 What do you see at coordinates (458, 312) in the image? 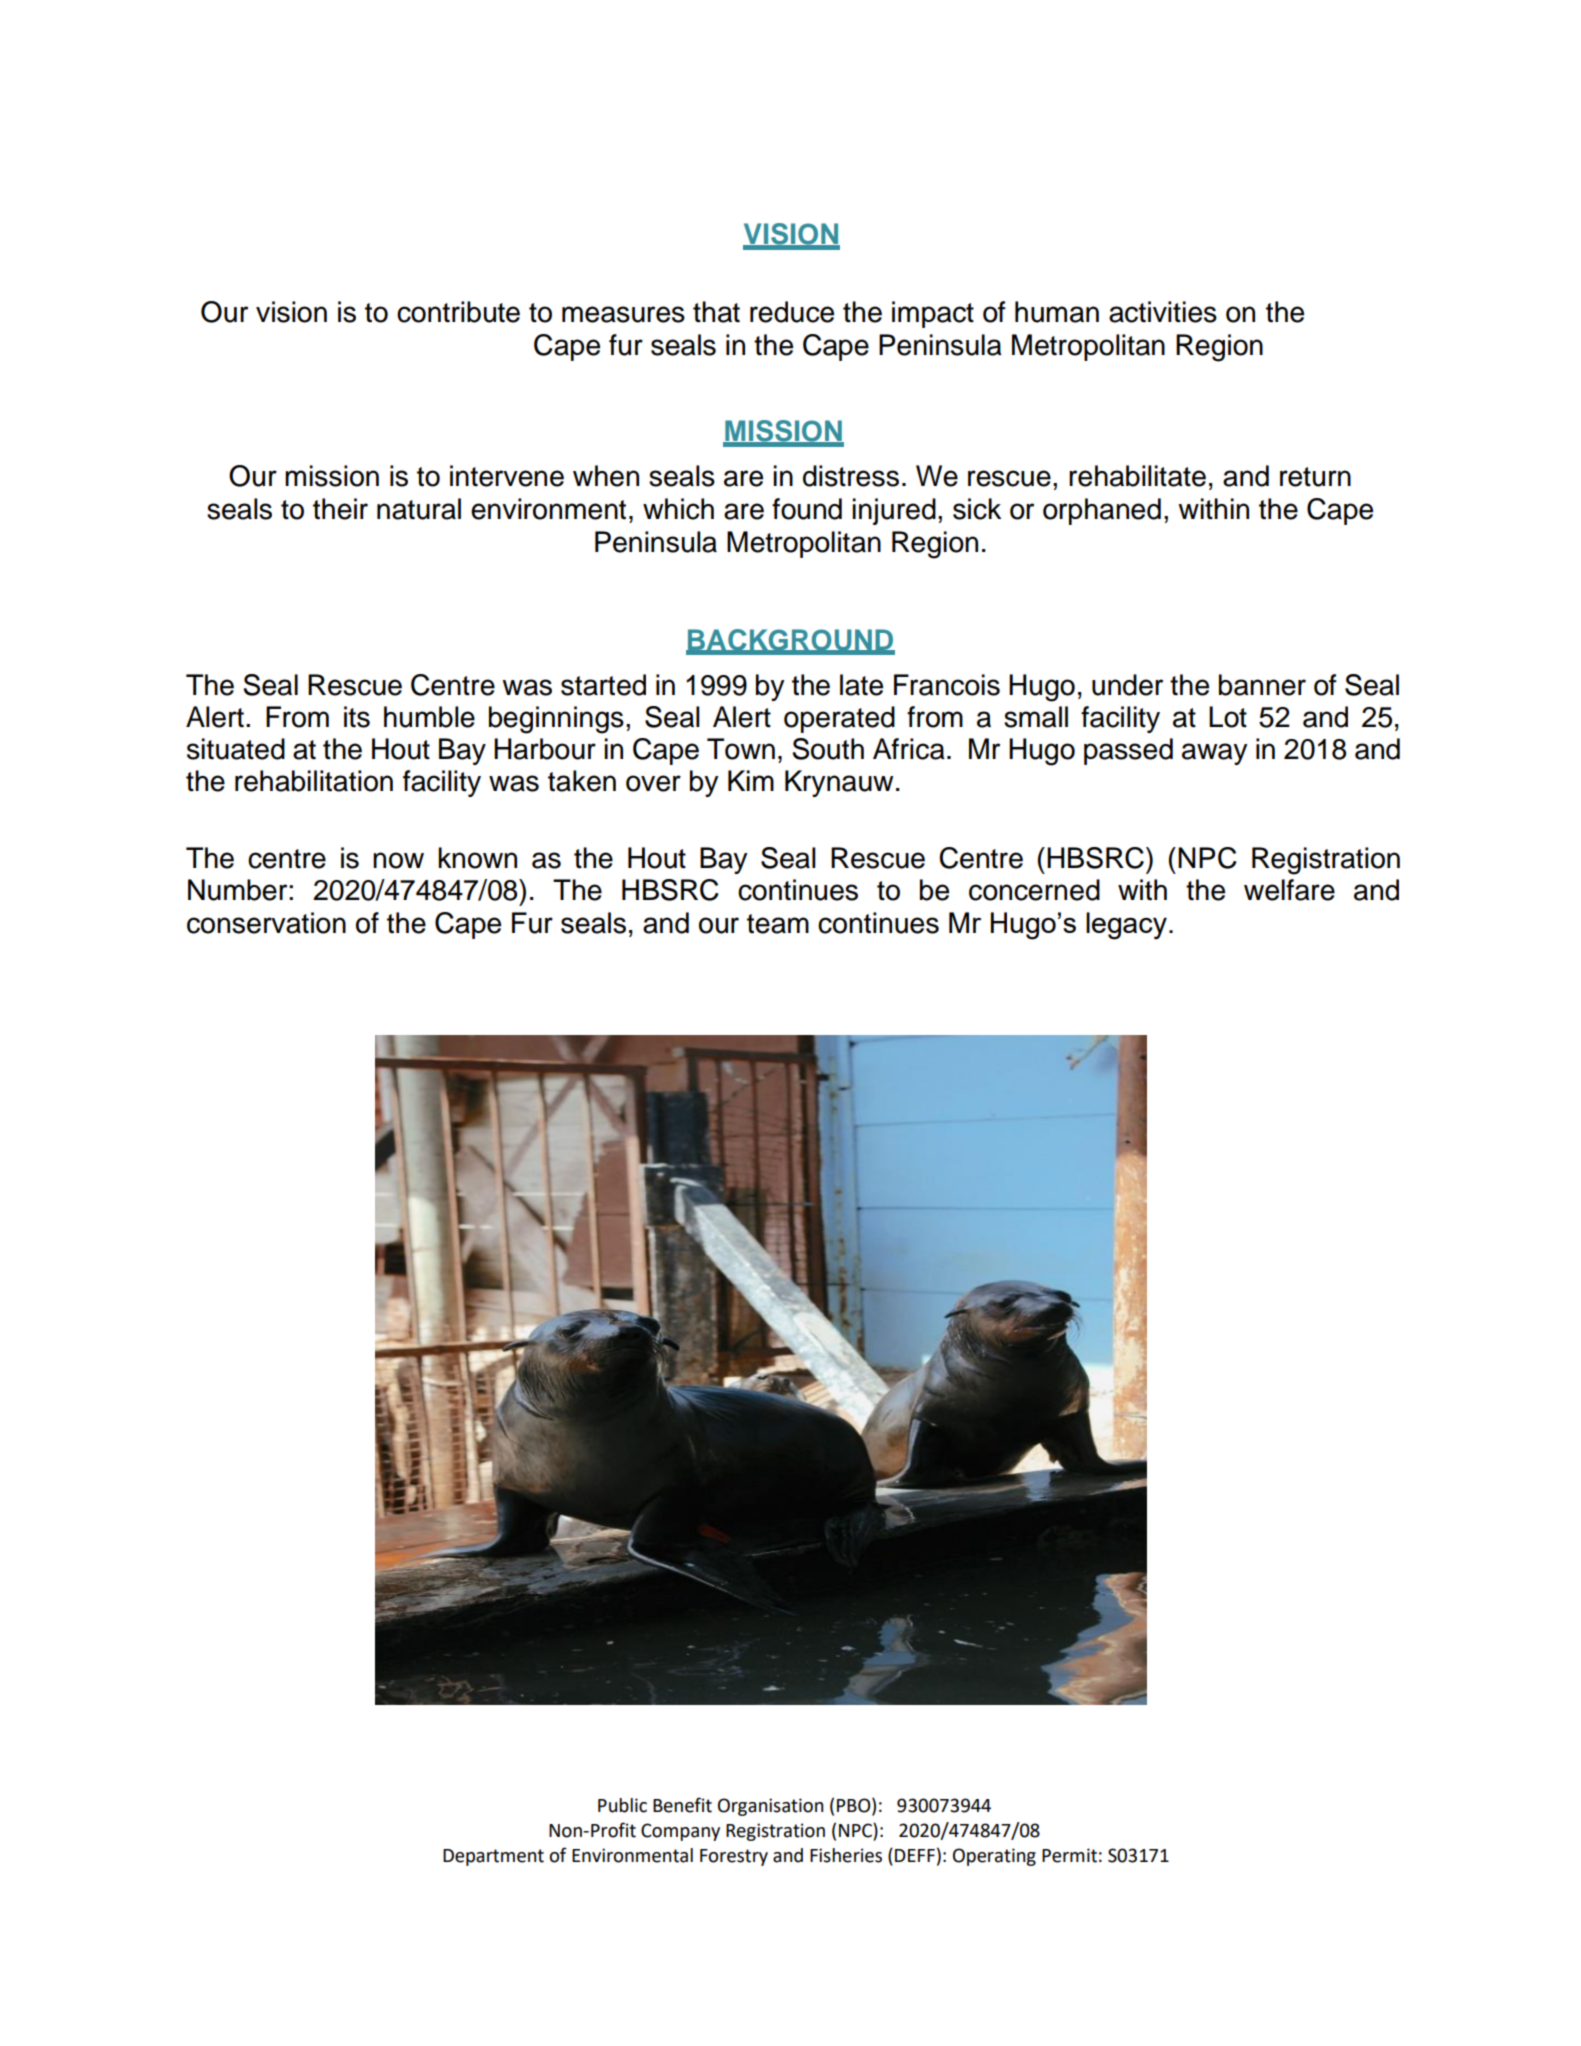
I see `contribute` at bounding box center [458, 312].
